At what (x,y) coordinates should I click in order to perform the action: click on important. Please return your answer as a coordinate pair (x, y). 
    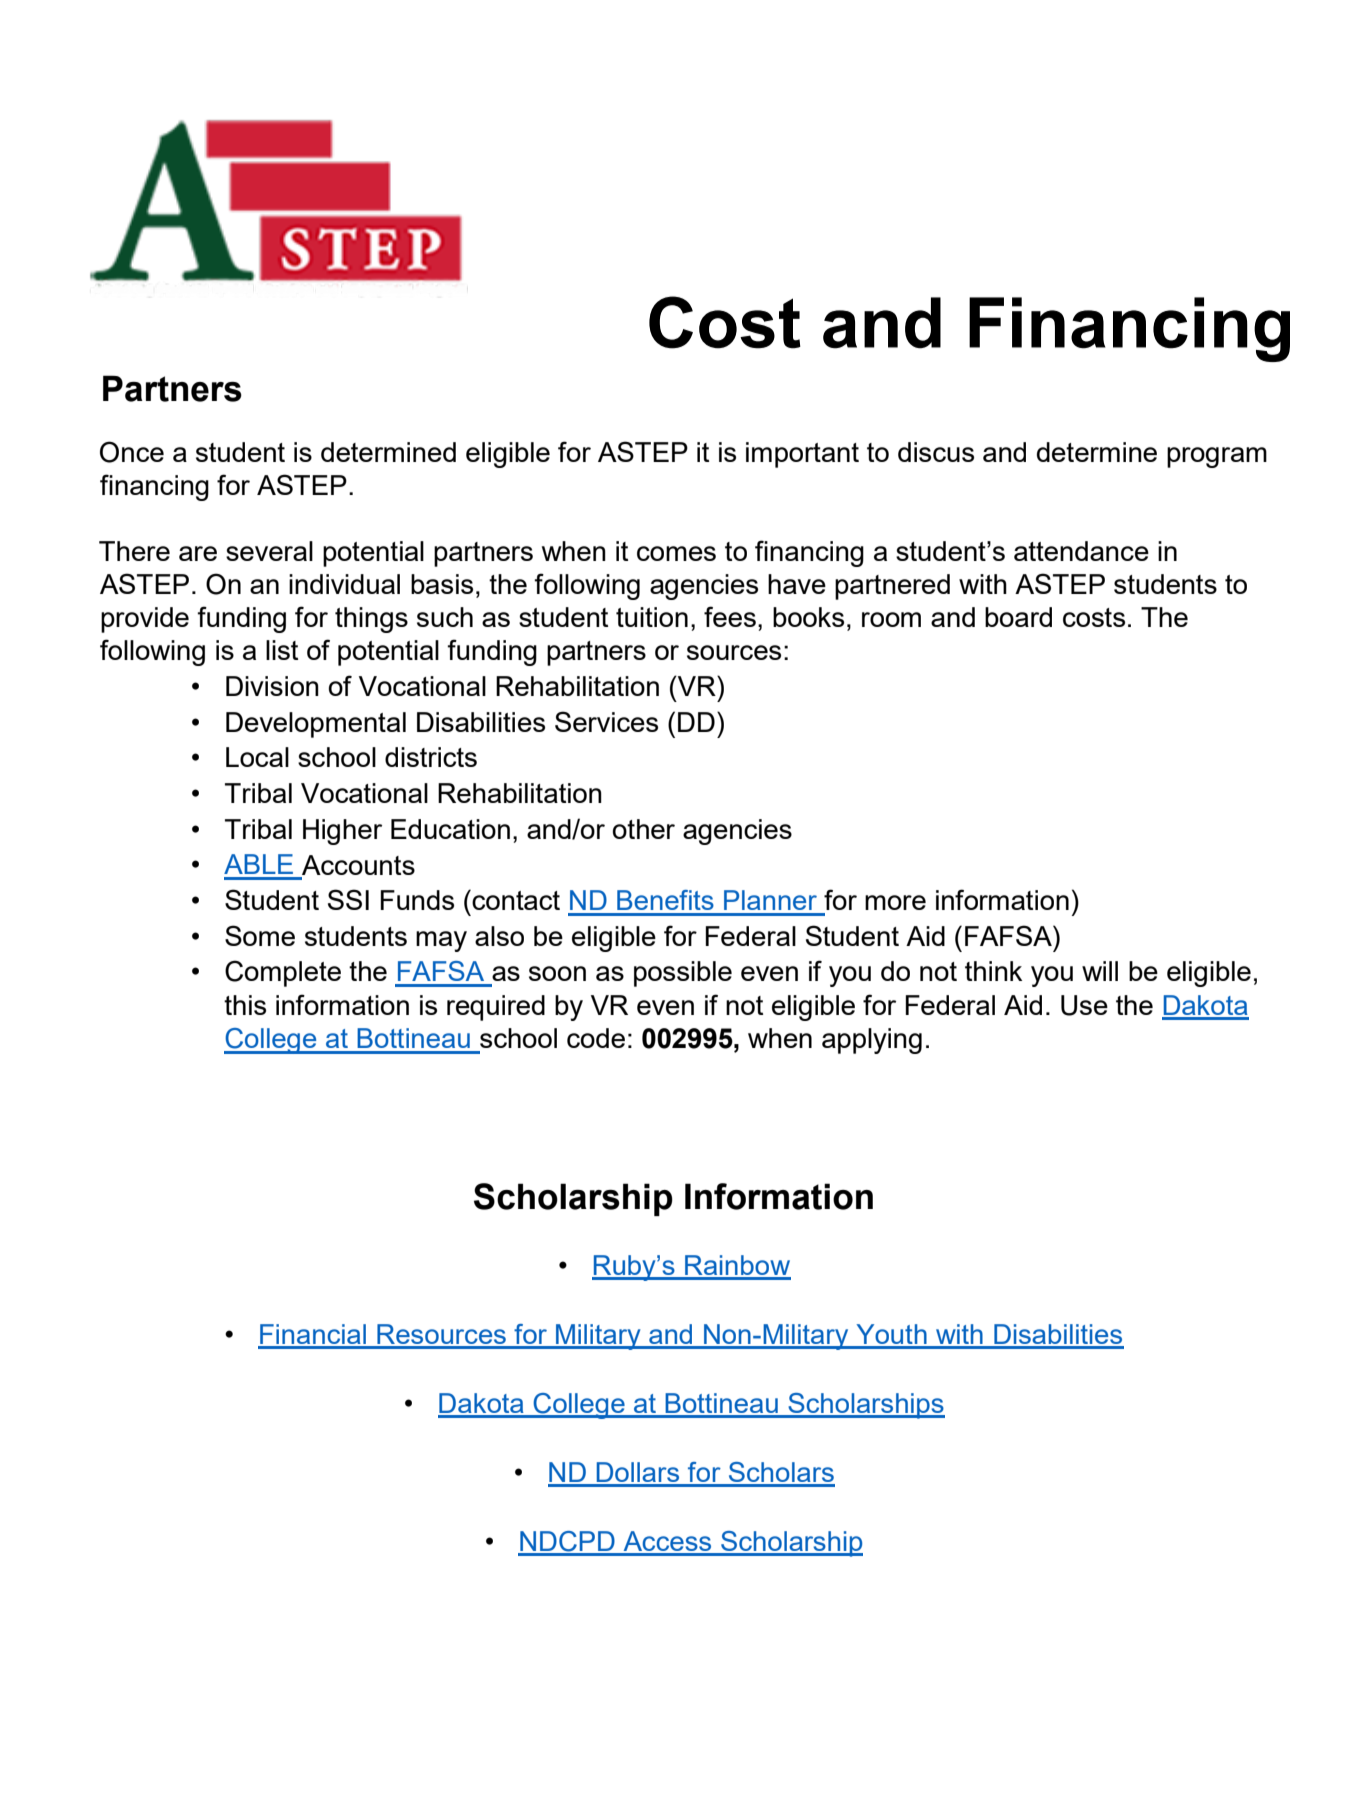
    Looking at the image, I should click on (802, 455).
